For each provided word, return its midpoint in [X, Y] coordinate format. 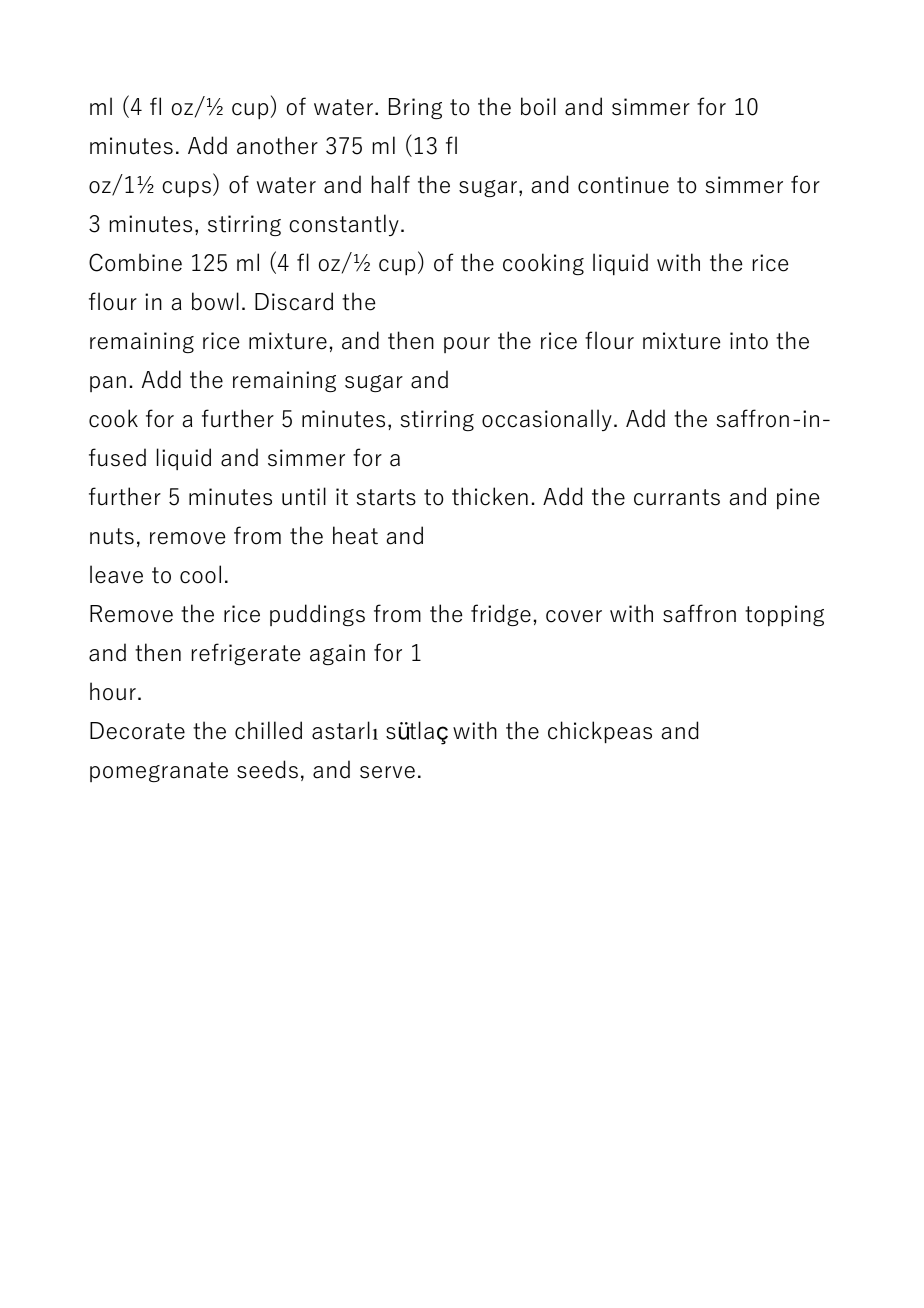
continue [623, 185]
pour [467, 345]
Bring [415, 108]
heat [355, 535]
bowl [215, 301]
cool [200, 574]
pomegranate [159, 772]
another [277, 145]
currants [677, 497]
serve [387, 772]
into [749, 341]
